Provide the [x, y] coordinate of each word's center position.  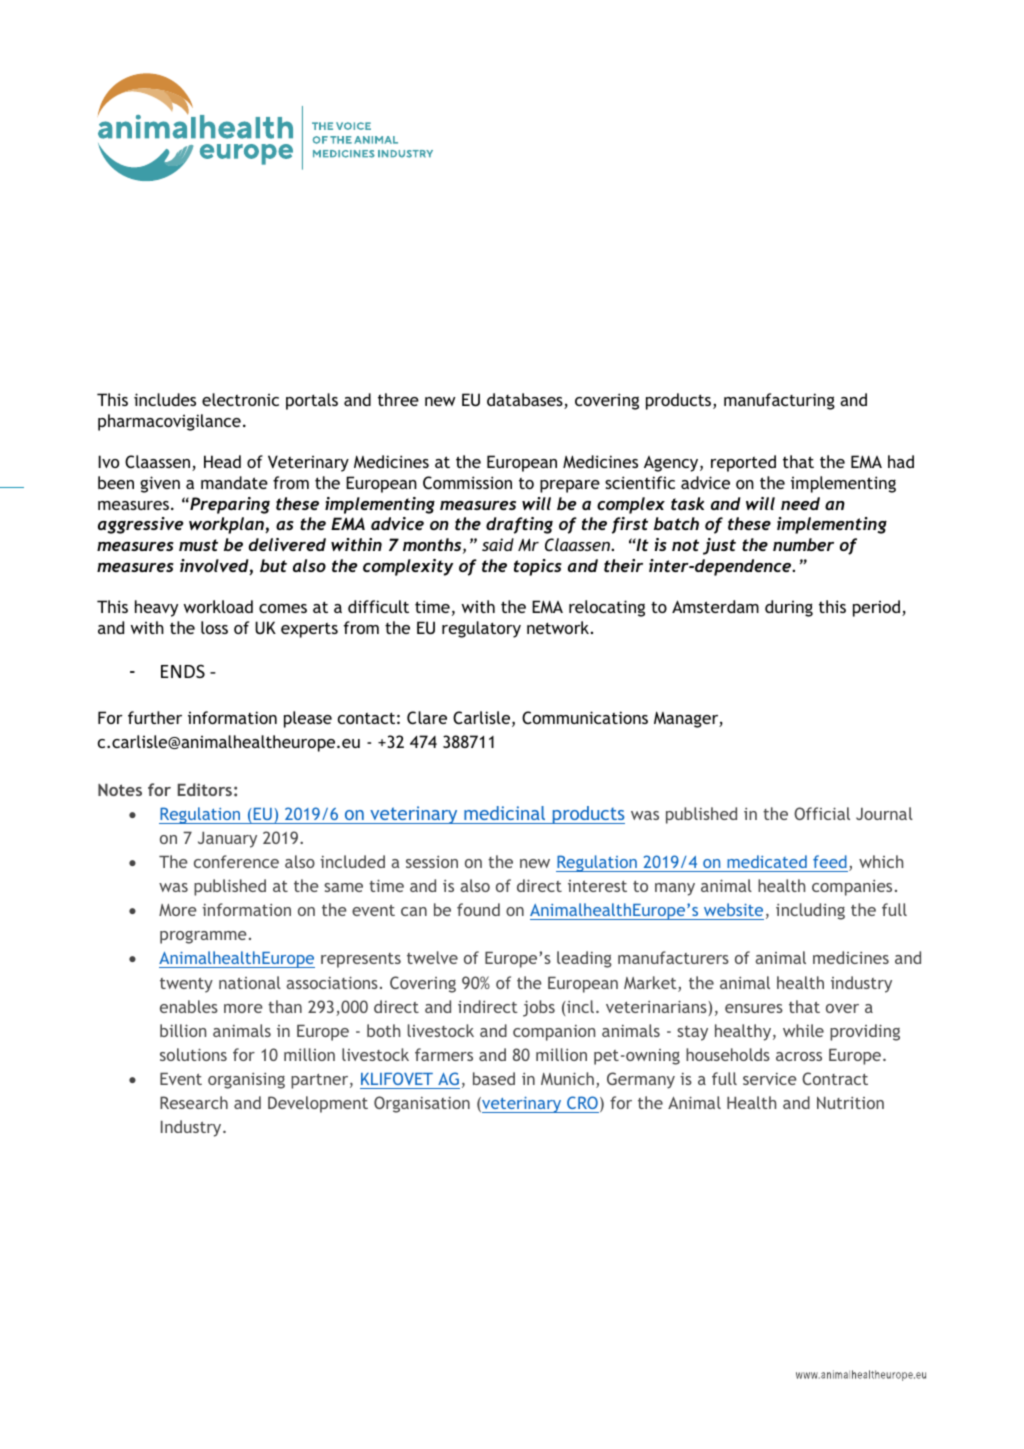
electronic [240, 399]
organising [246, 1081]
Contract [835, 1078]
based [494, 1078]
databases [526, 401]
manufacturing [779, 401]
